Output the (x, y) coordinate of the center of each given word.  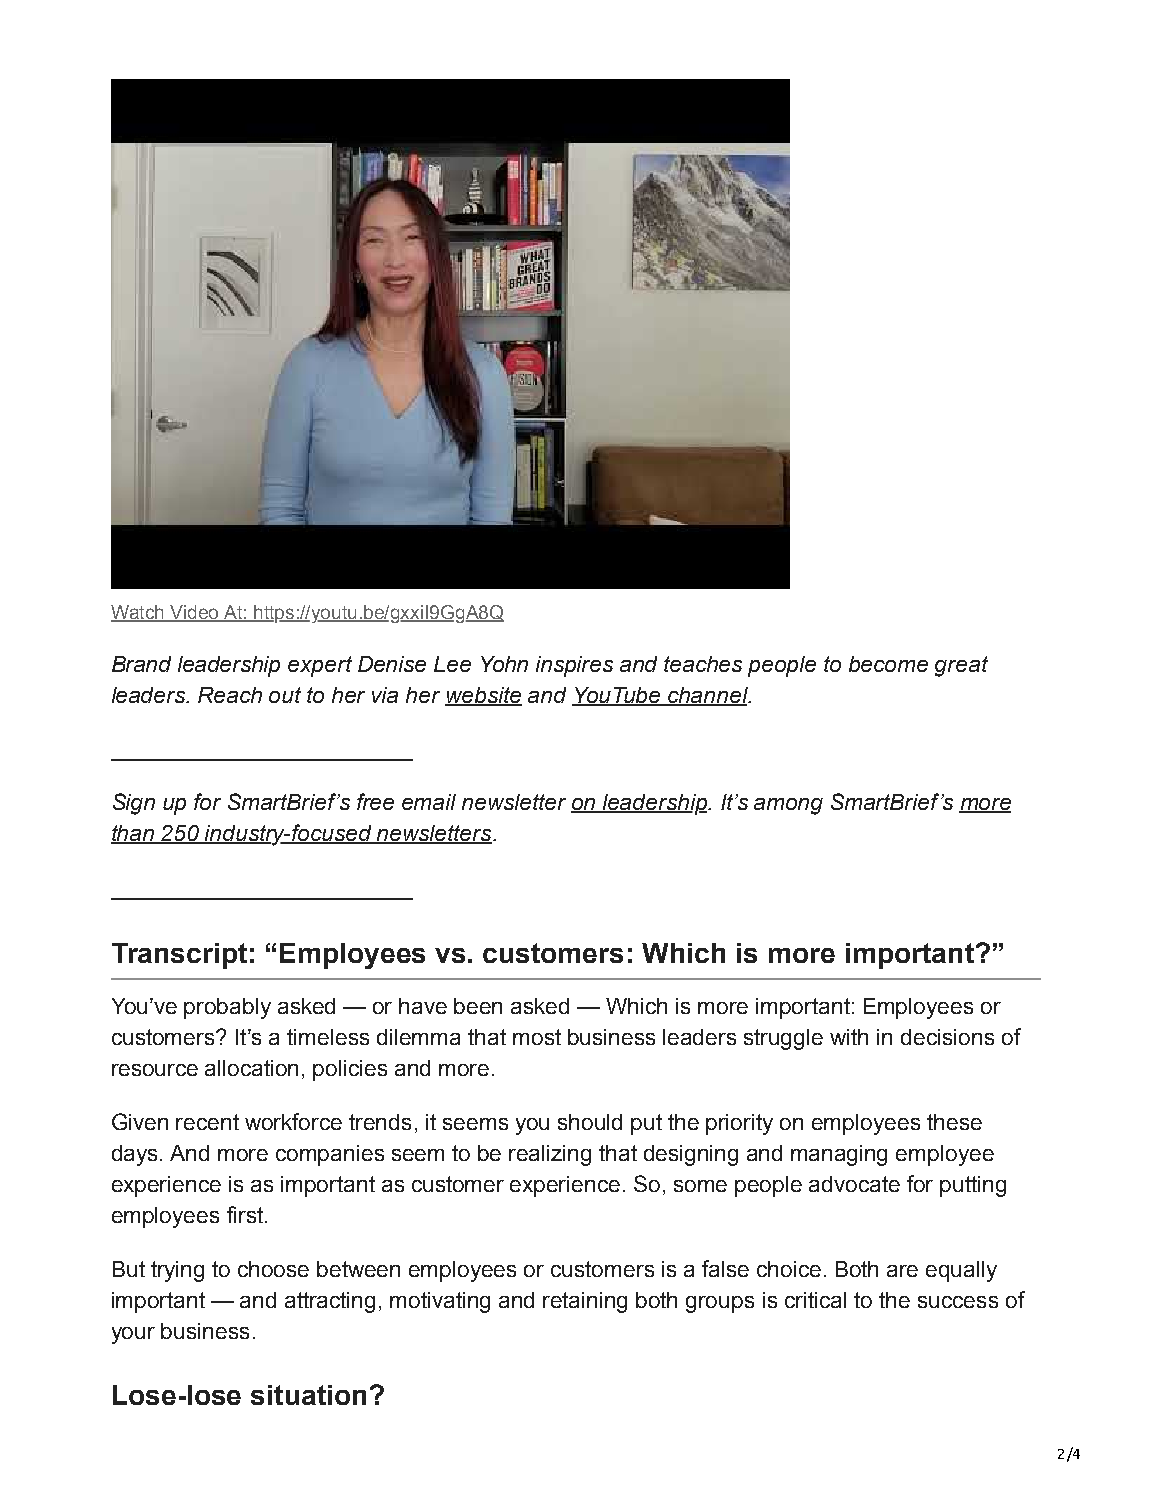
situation (308, 1395)
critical (815, 1300)
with (849, 1037)
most (537, 1037)
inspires (574, 666)
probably (227, 1008)
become (888, 664)
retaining (585, 1302)
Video (194, 613)
